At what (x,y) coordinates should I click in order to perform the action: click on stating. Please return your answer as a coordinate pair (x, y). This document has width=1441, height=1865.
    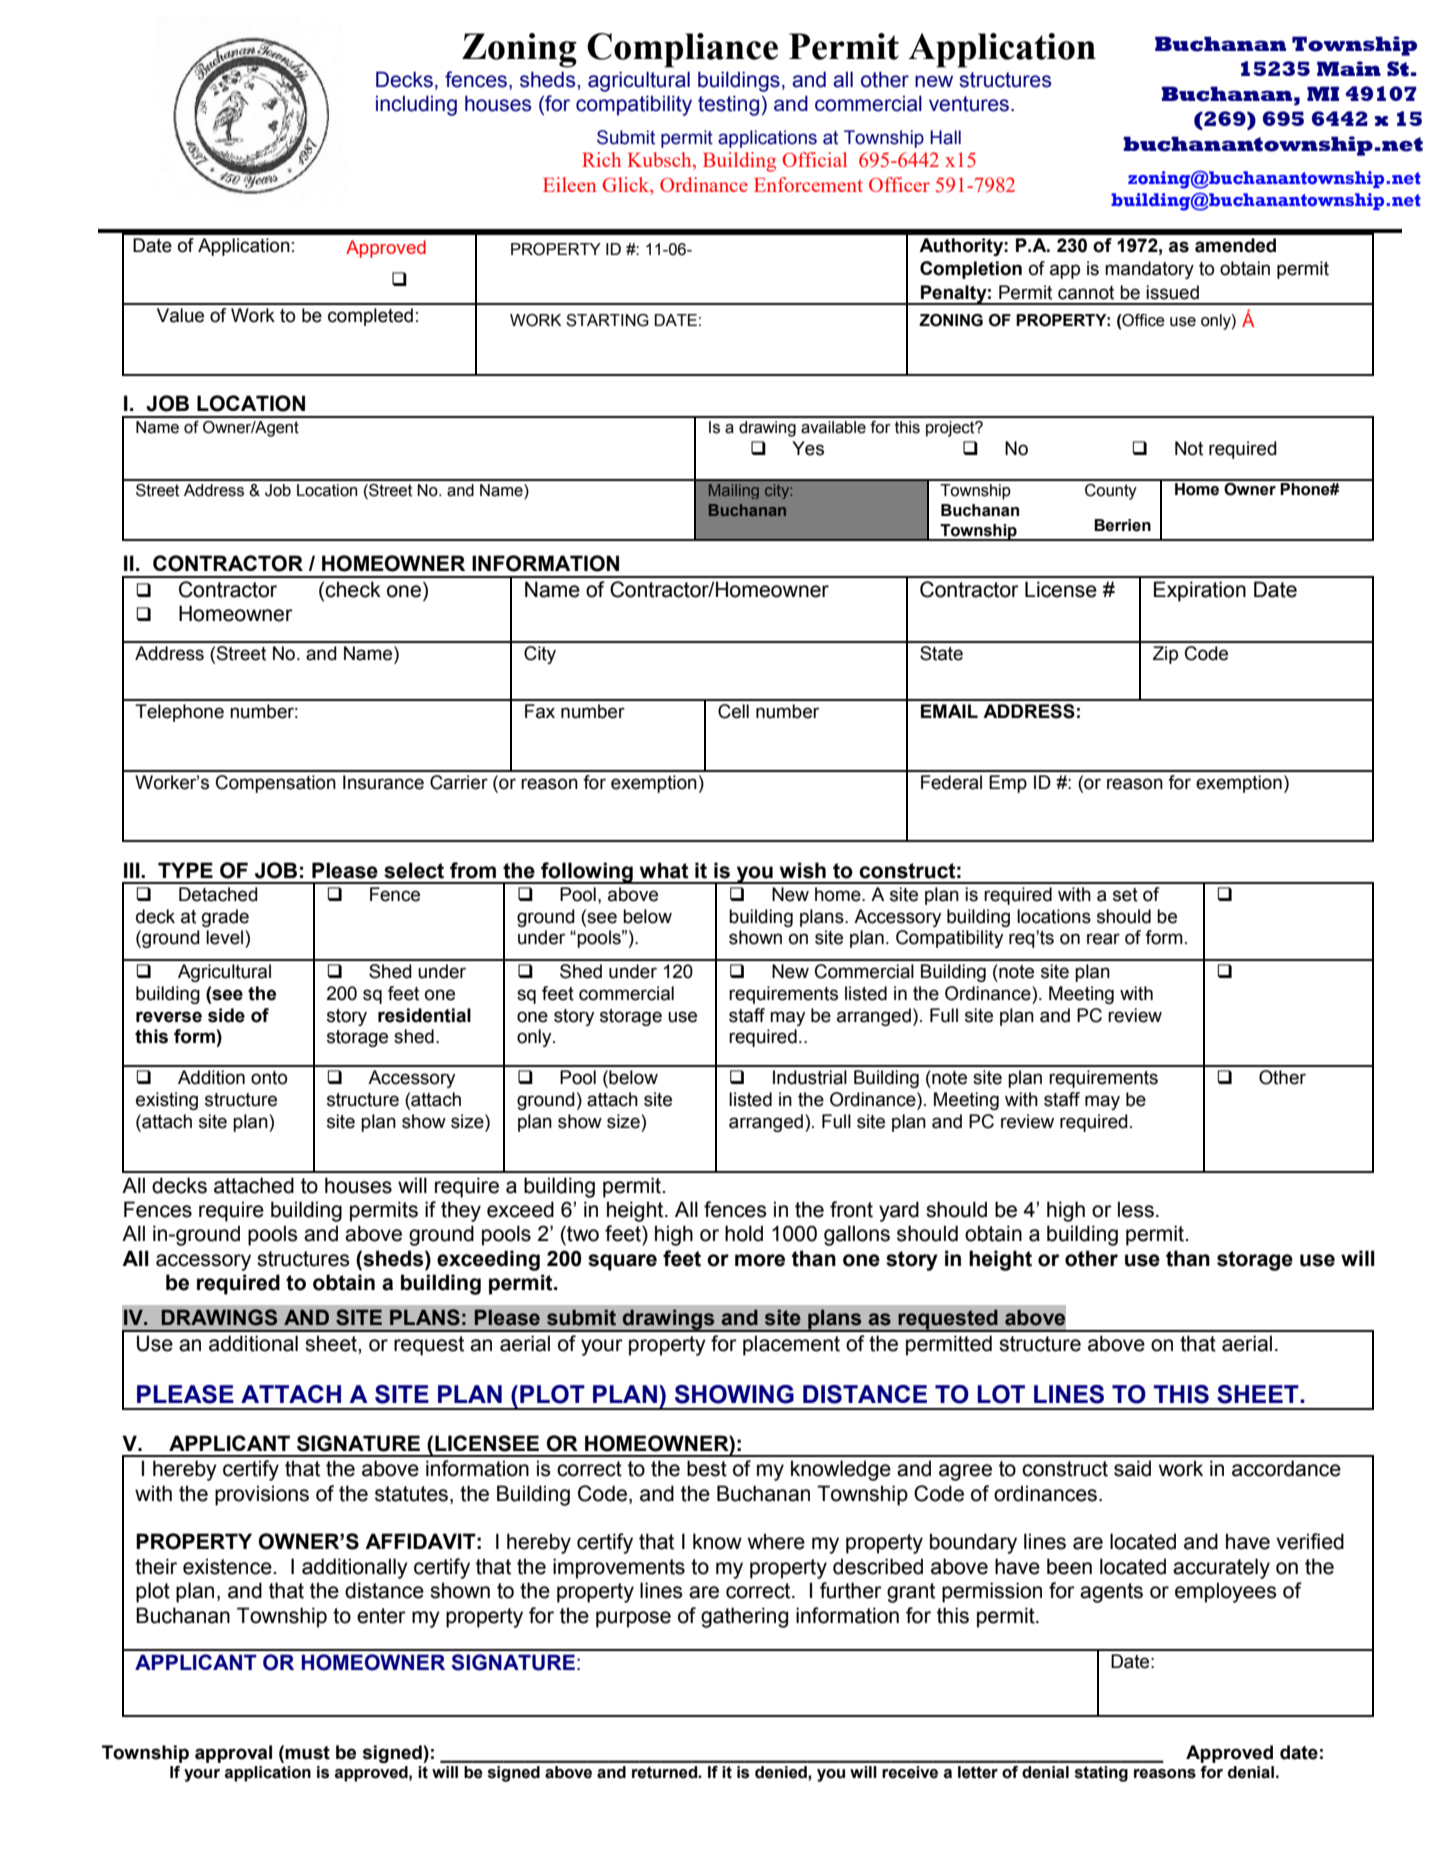
    Looking at the image, I should click on (1101, 1774).
